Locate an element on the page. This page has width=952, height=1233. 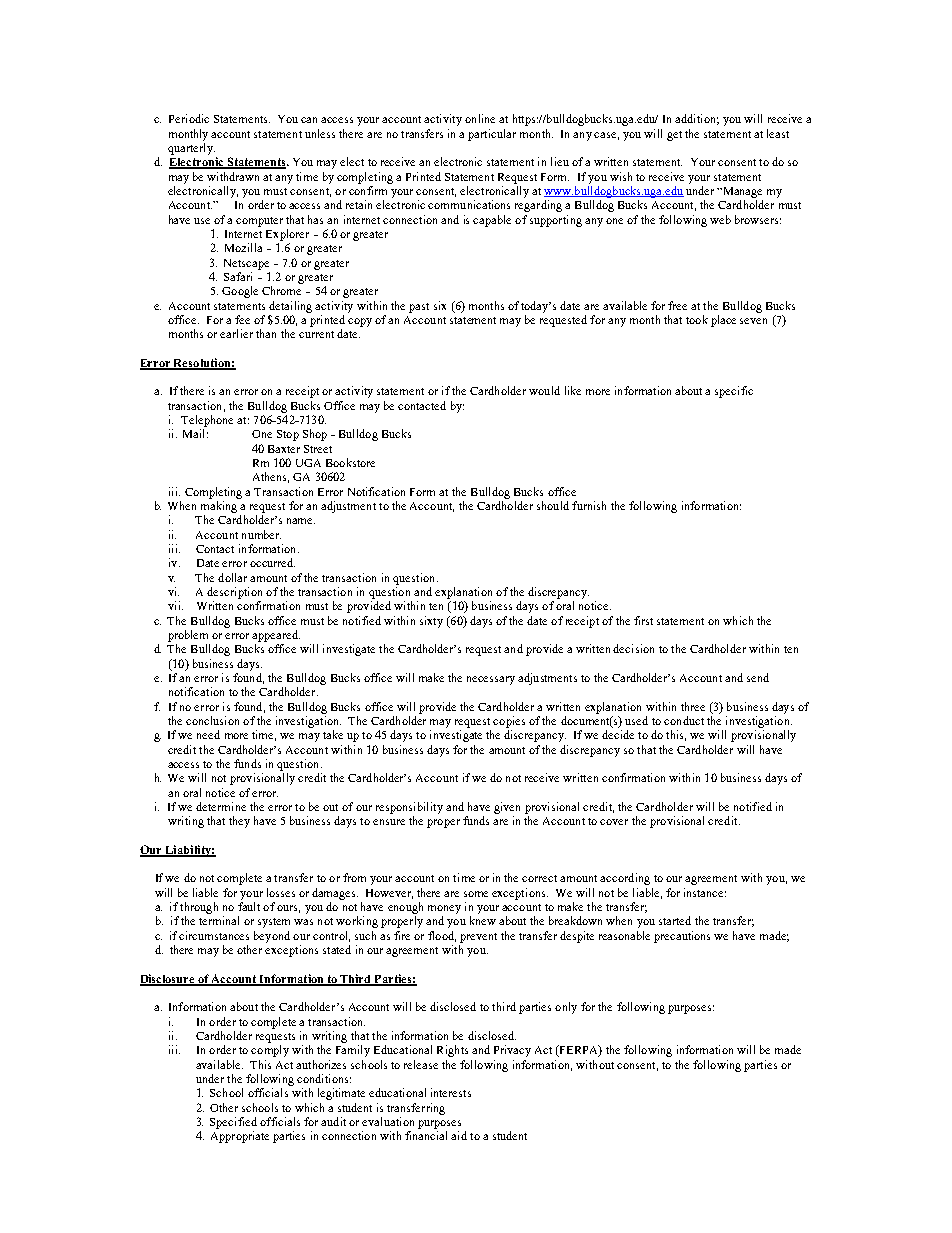
get is located at coordinates (674, 136).
